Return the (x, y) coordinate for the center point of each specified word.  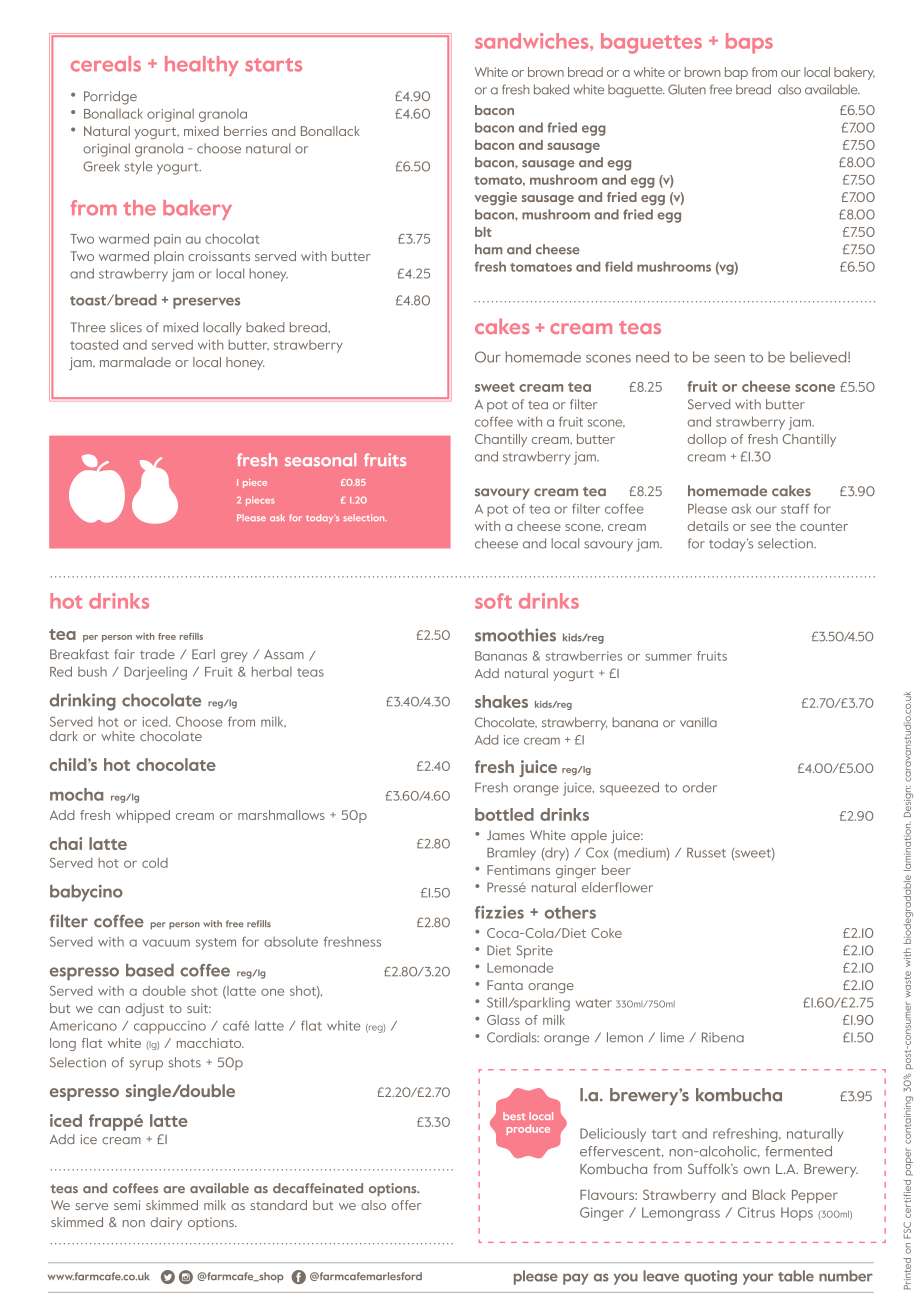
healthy (201, 66)
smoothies (515, 635)
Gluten (687, 89)
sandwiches (533, 41)
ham (488, 249)
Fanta (505, 985)
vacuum (166, 943)
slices (126, 327)
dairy (166, 1223)
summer (669, 657)
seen (729, 359)
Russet (706, 853)
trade (157, 654)
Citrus (756, 1212)
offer (406, 1205)
